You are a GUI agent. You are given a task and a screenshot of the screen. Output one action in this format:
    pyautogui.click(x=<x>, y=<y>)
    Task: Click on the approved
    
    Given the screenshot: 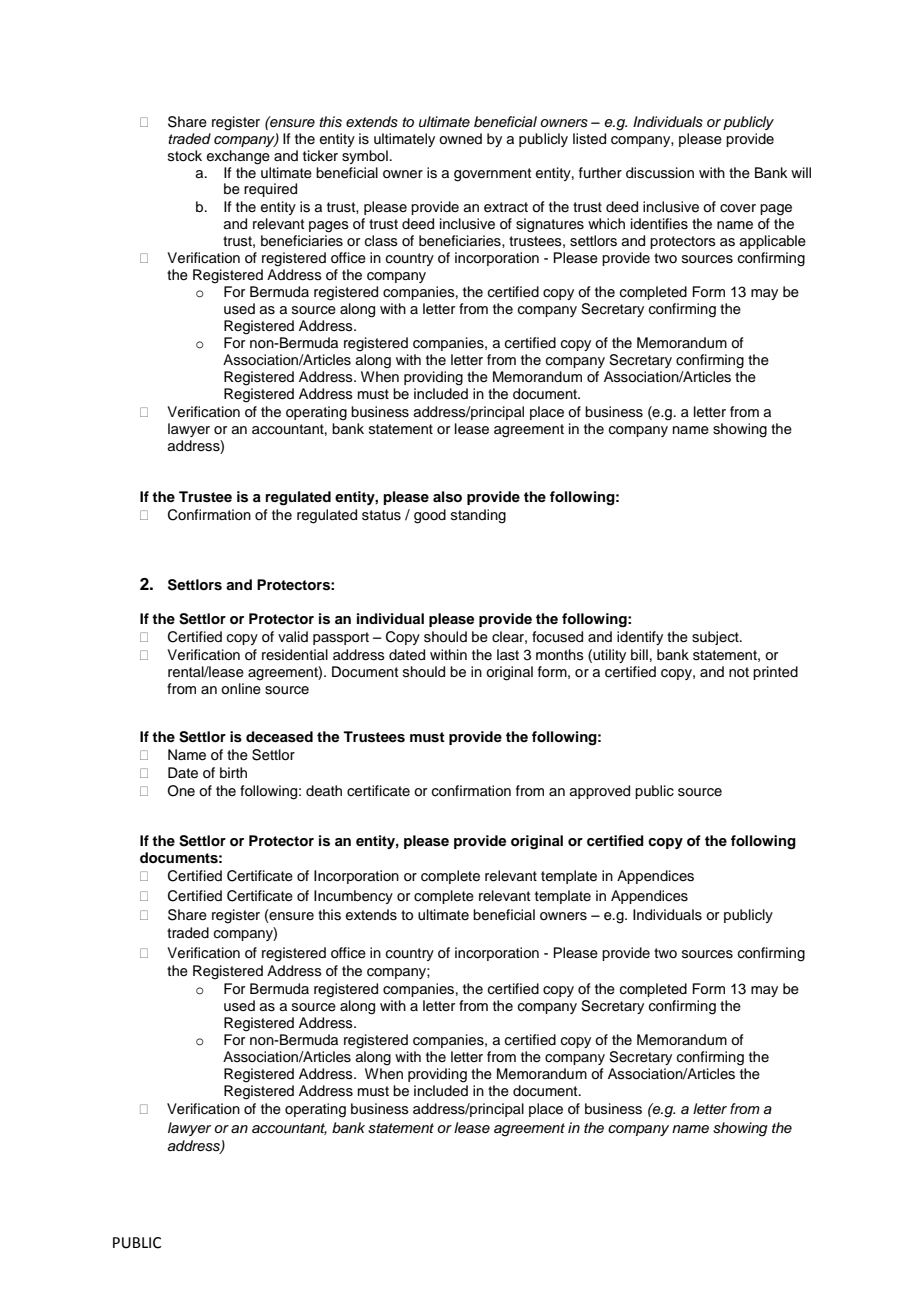 What is the action you would take?
    pyautogui.click(x=600, y=792)
